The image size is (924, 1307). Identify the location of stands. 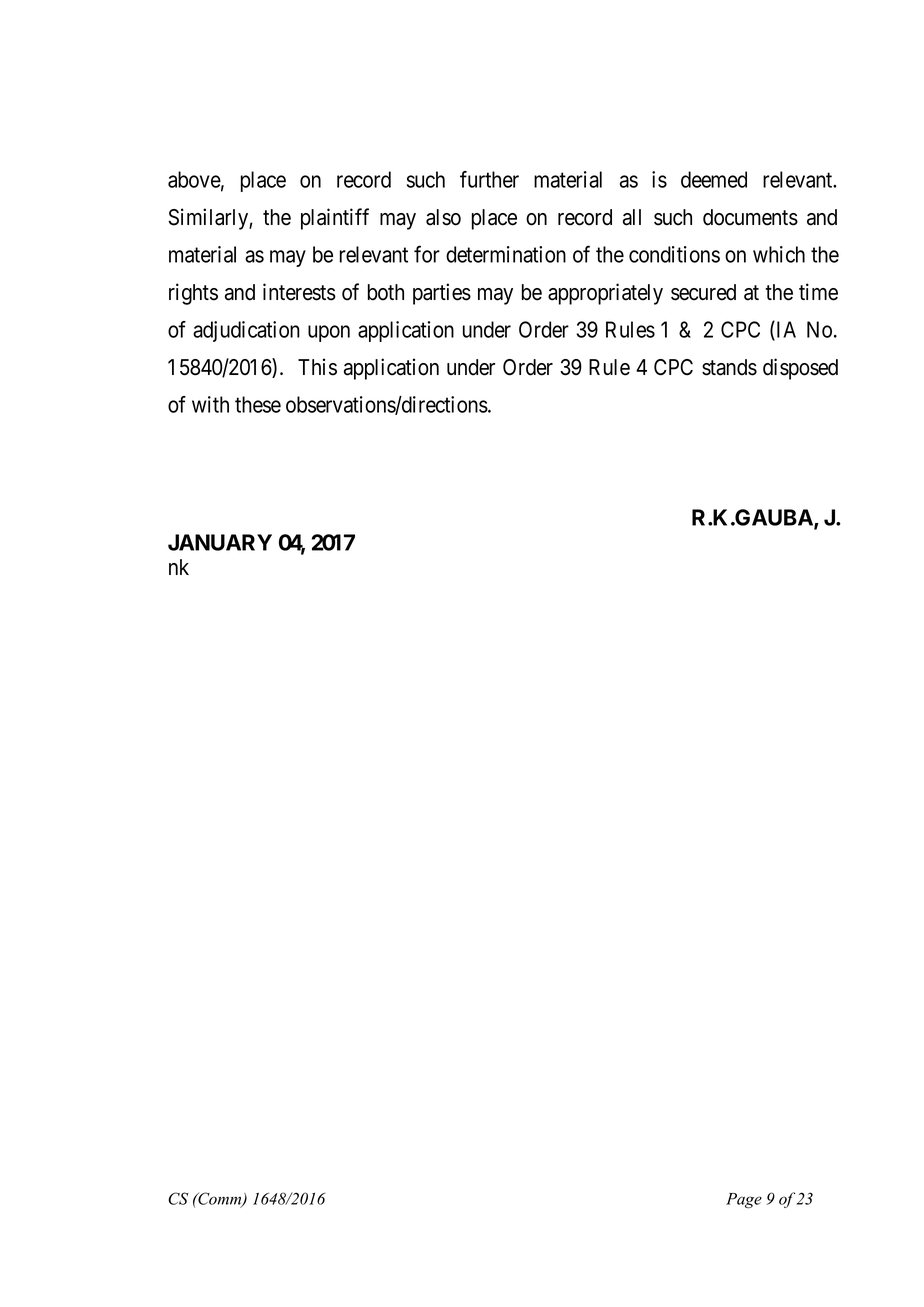
(729, 367).
